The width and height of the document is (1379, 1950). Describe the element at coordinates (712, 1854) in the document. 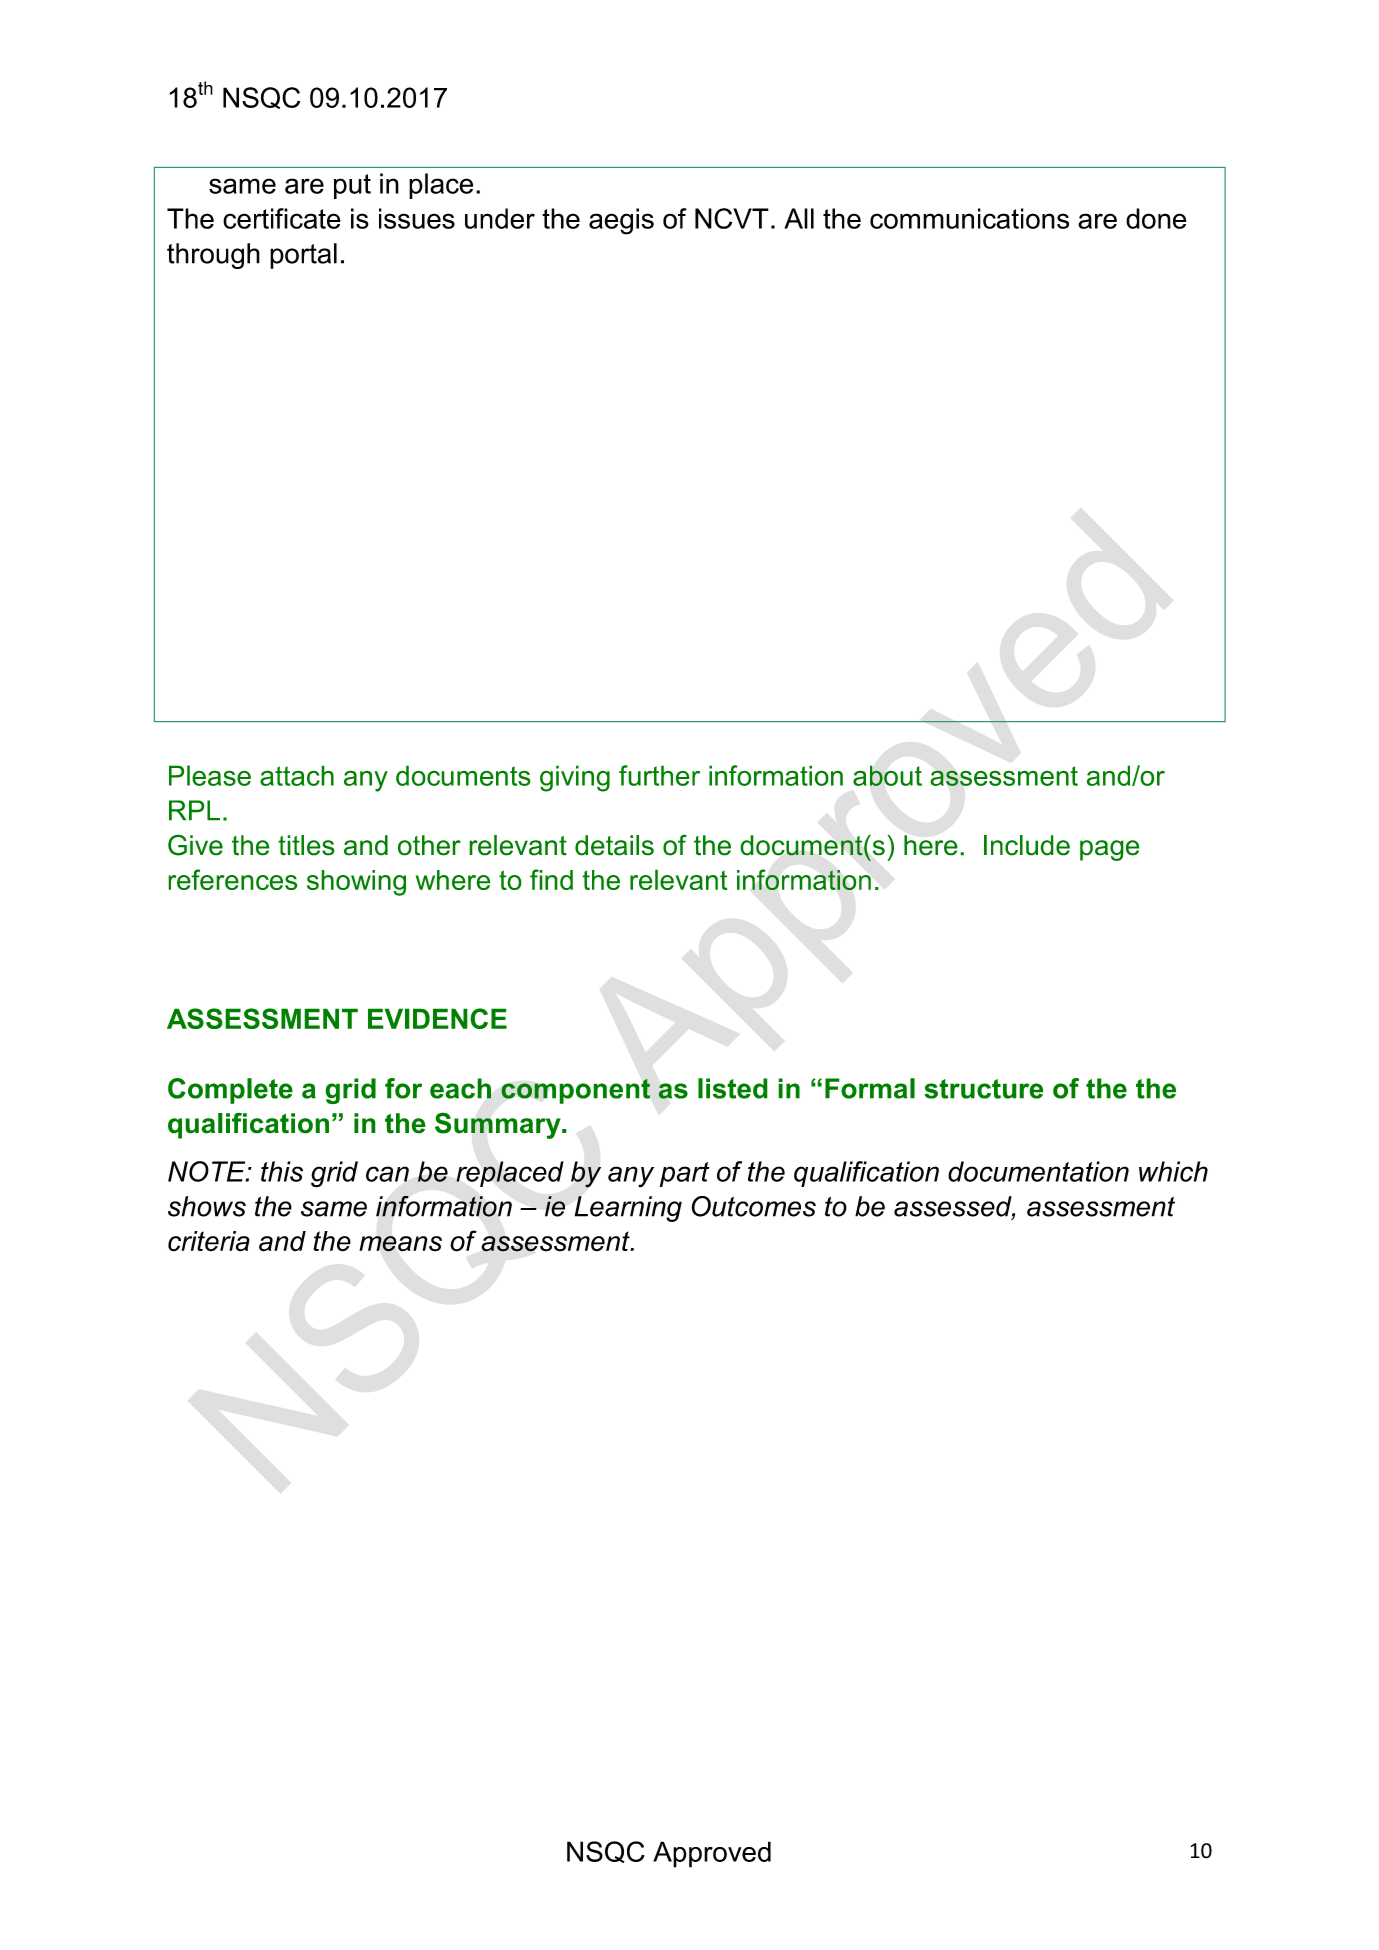

I see `Approved` at that location.
